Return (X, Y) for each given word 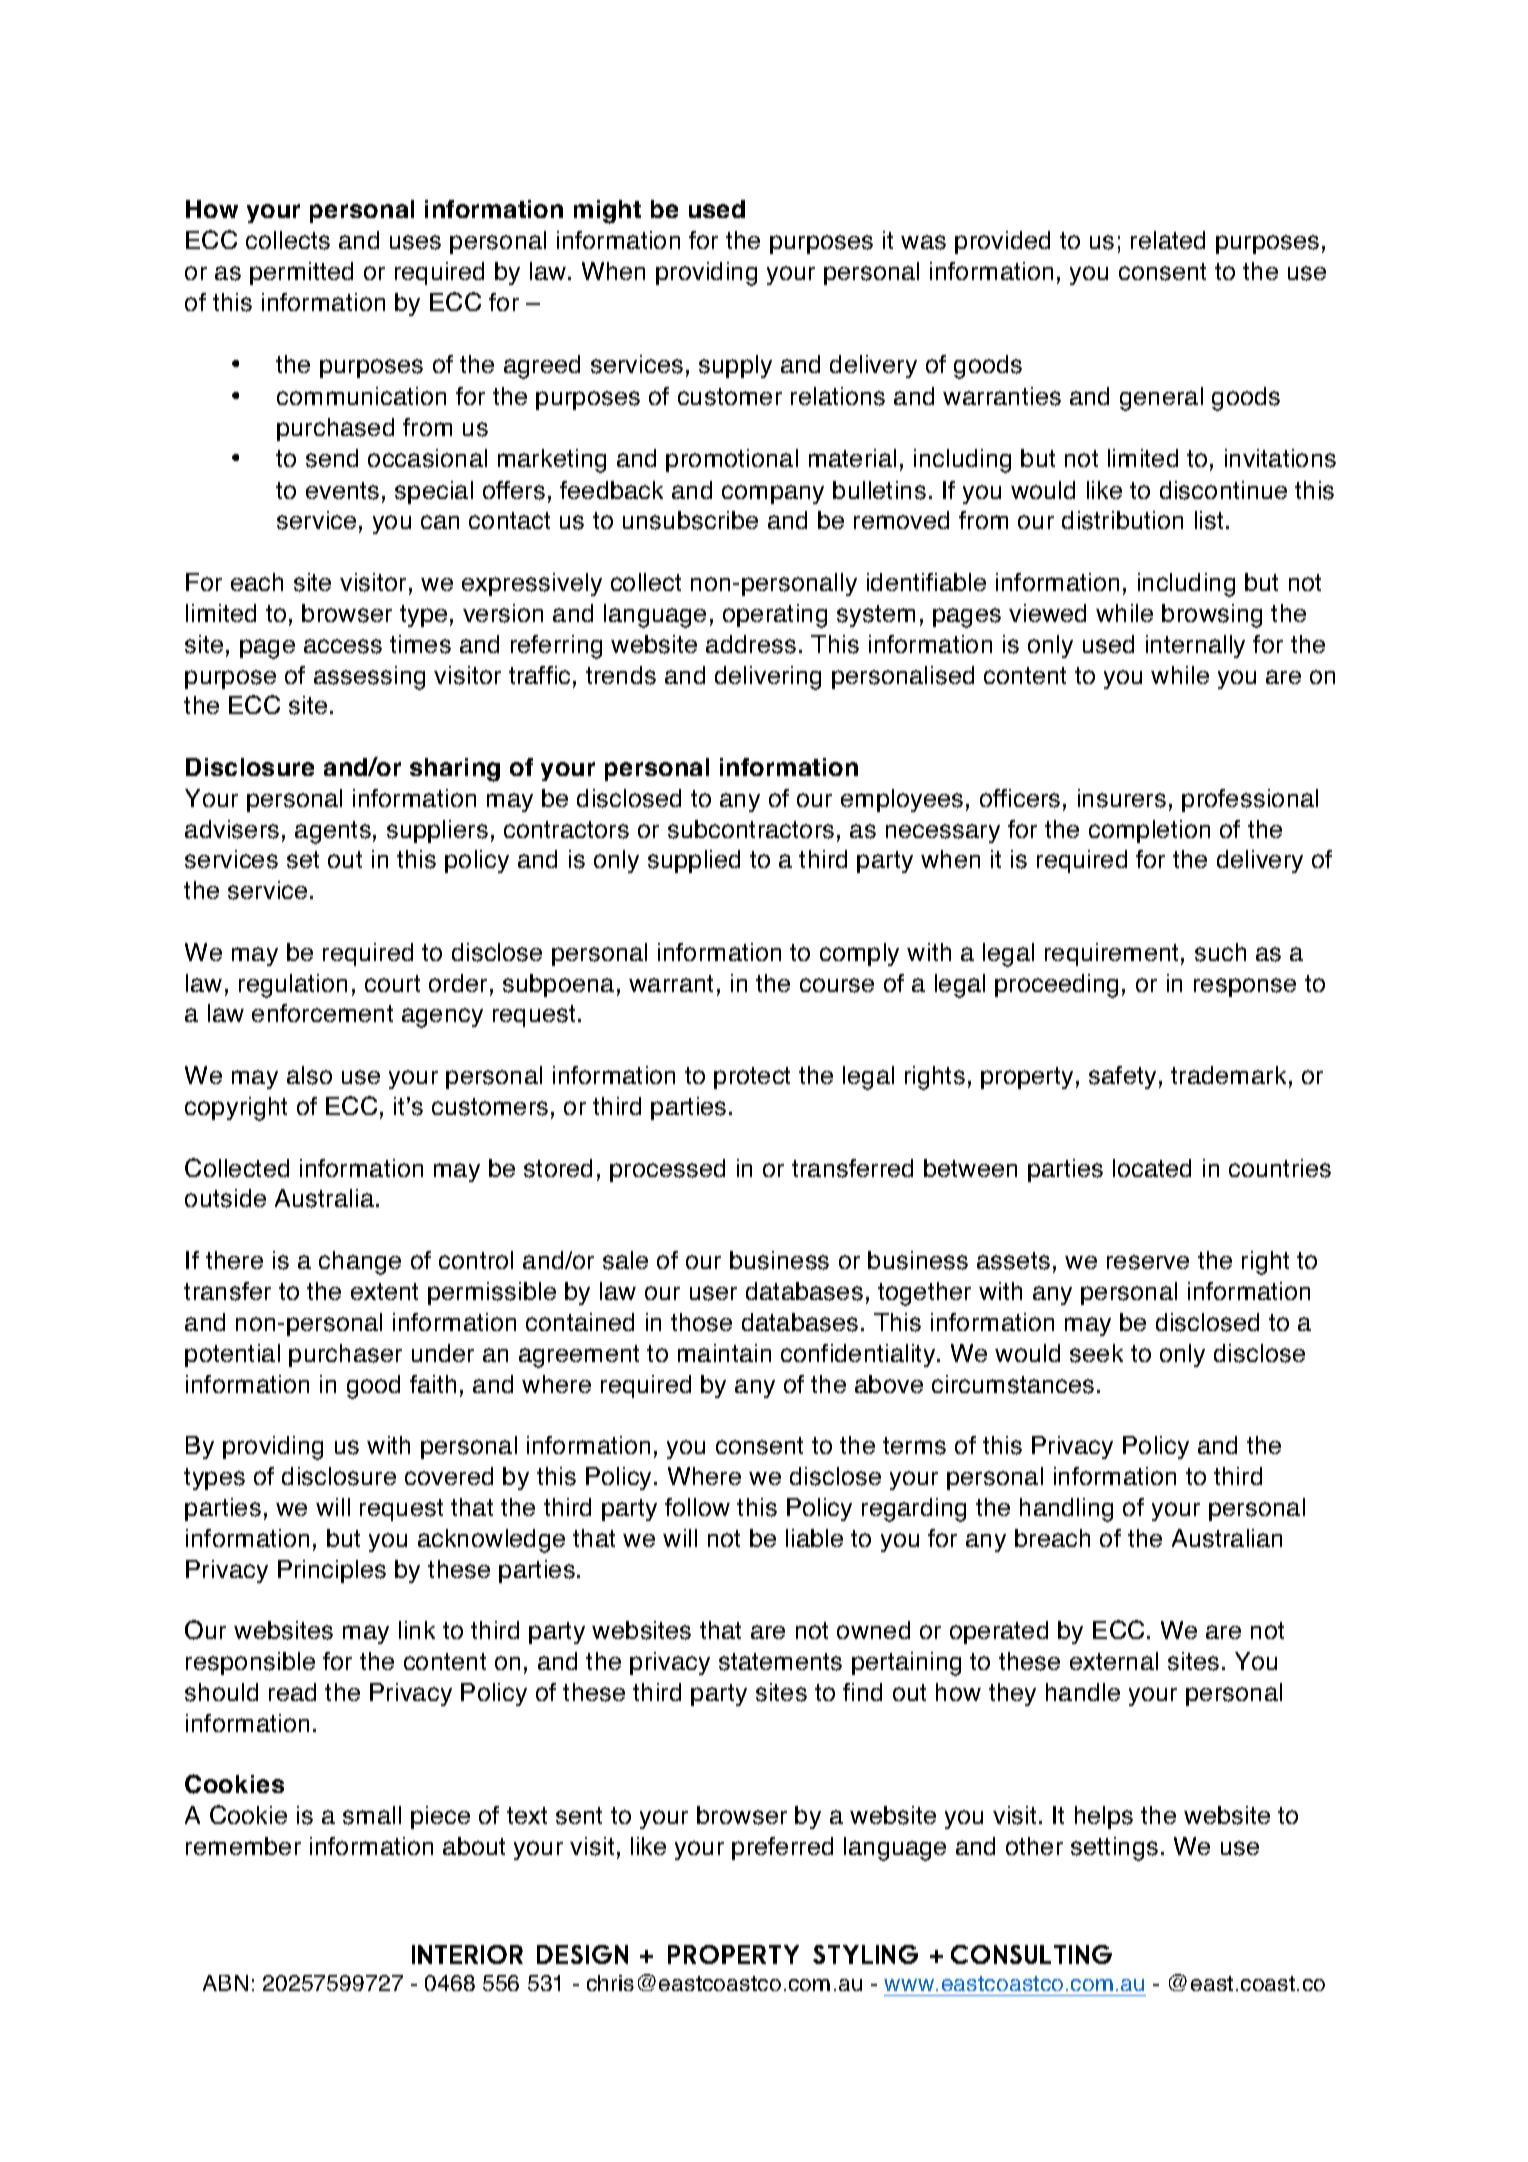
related (1168, 240)
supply (735, 366)
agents (333, 832)
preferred (782, 1848)
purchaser (345, 1355)
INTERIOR (467, 1954)
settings (1114, 1849)
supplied (694, 861)
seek (1096, 1353)
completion (1149, 831)
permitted (301, 273)
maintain (724, 1353)
